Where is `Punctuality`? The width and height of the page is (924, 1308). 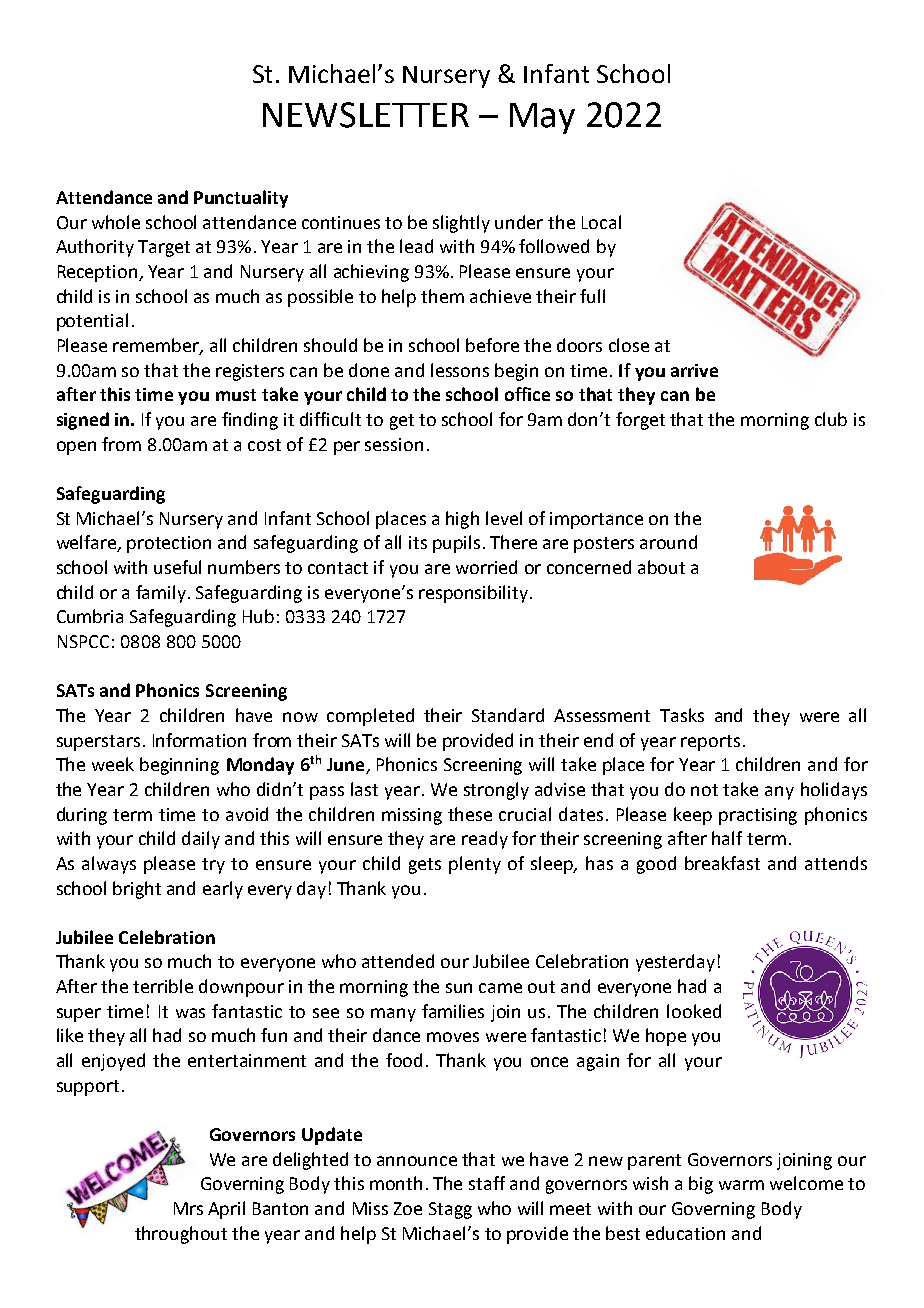
Punctuality is located at coordinates (241, 199).
